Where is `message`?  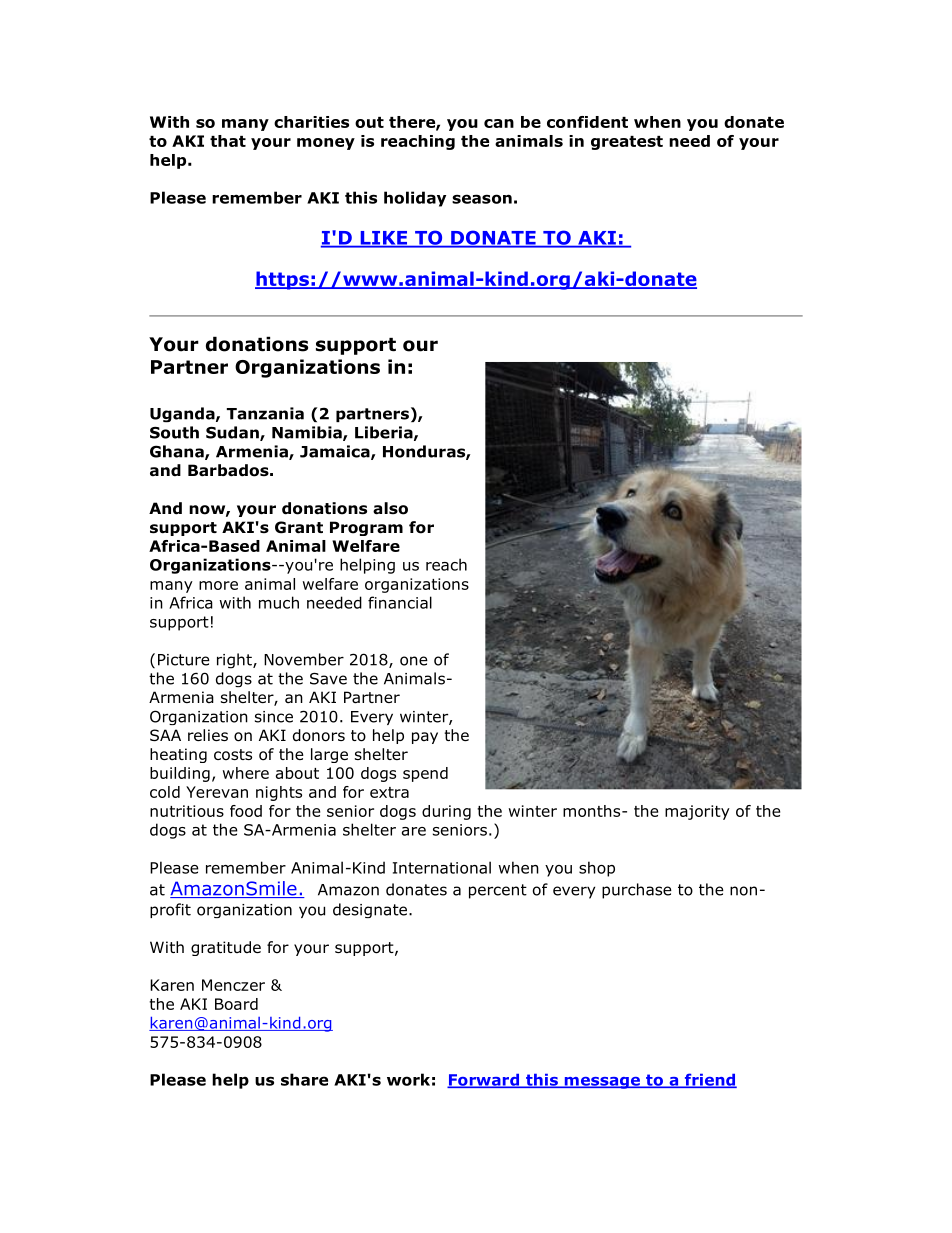 message is located at coordinates (602, 1083).
